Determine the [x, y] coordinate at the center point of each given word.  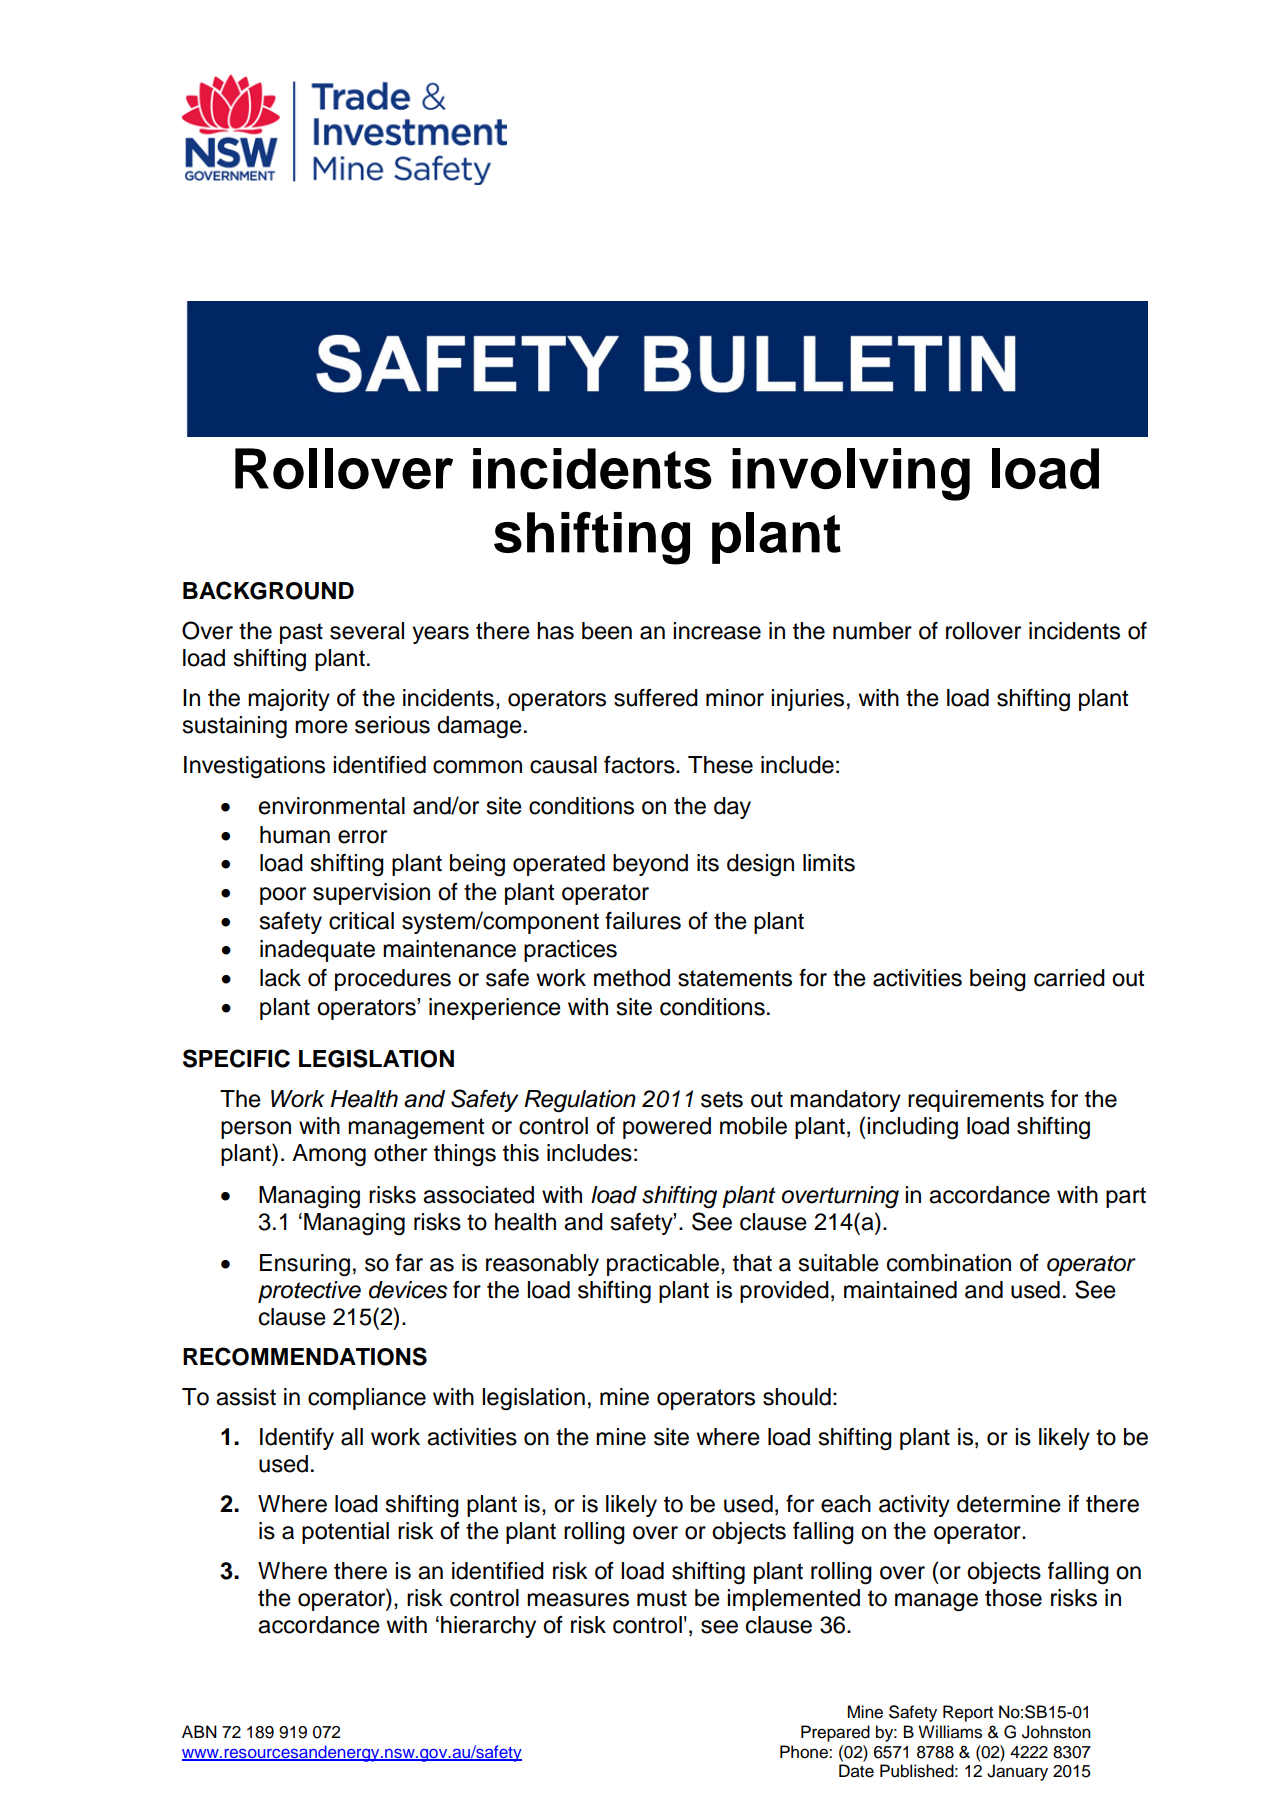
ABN [199, 1731]
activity [914, 1506]
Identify [297, 1439]
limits [829, 863]
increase [717, 631]
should [797, 1397]
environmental [332, 806]
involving [851, 474]
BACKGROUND [268, 590]
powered [667, 1128]
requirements [976, 1101]
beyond [650, 865]
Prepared [835, 1733]
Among [329, 1155]
